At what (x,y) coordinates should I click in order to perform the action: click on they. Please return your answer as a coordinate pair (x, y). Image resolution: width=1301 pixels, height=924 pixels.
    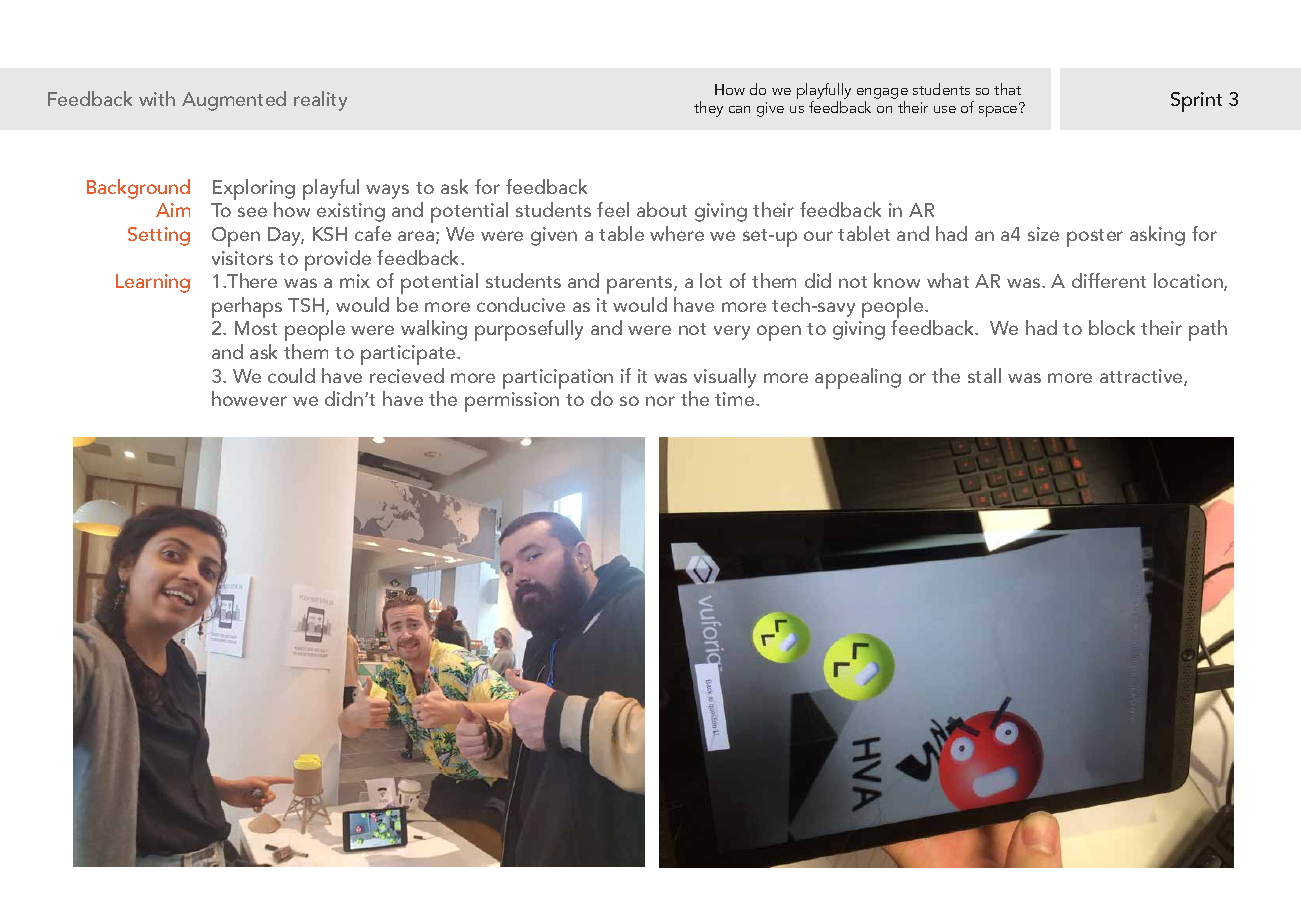
    Looking at the image, I should click on (708, 109).
